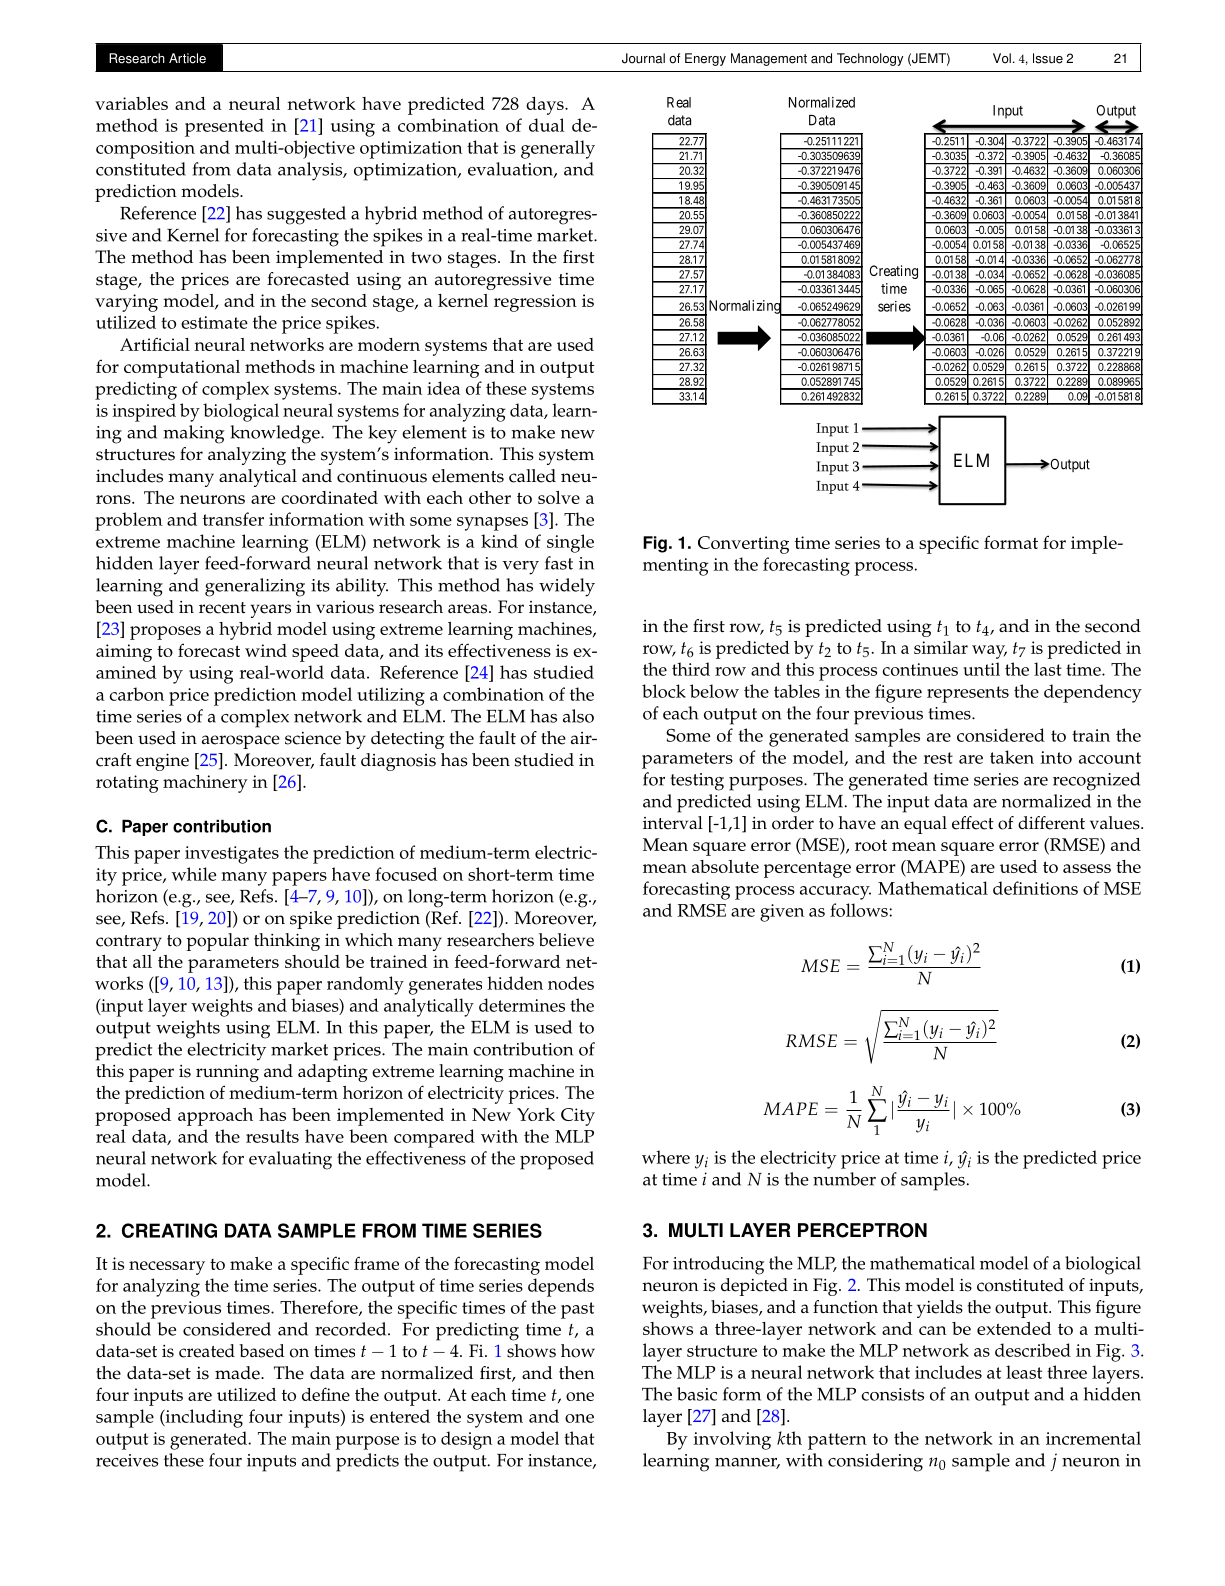  I want to click on aerospace, so click(241, 742).
